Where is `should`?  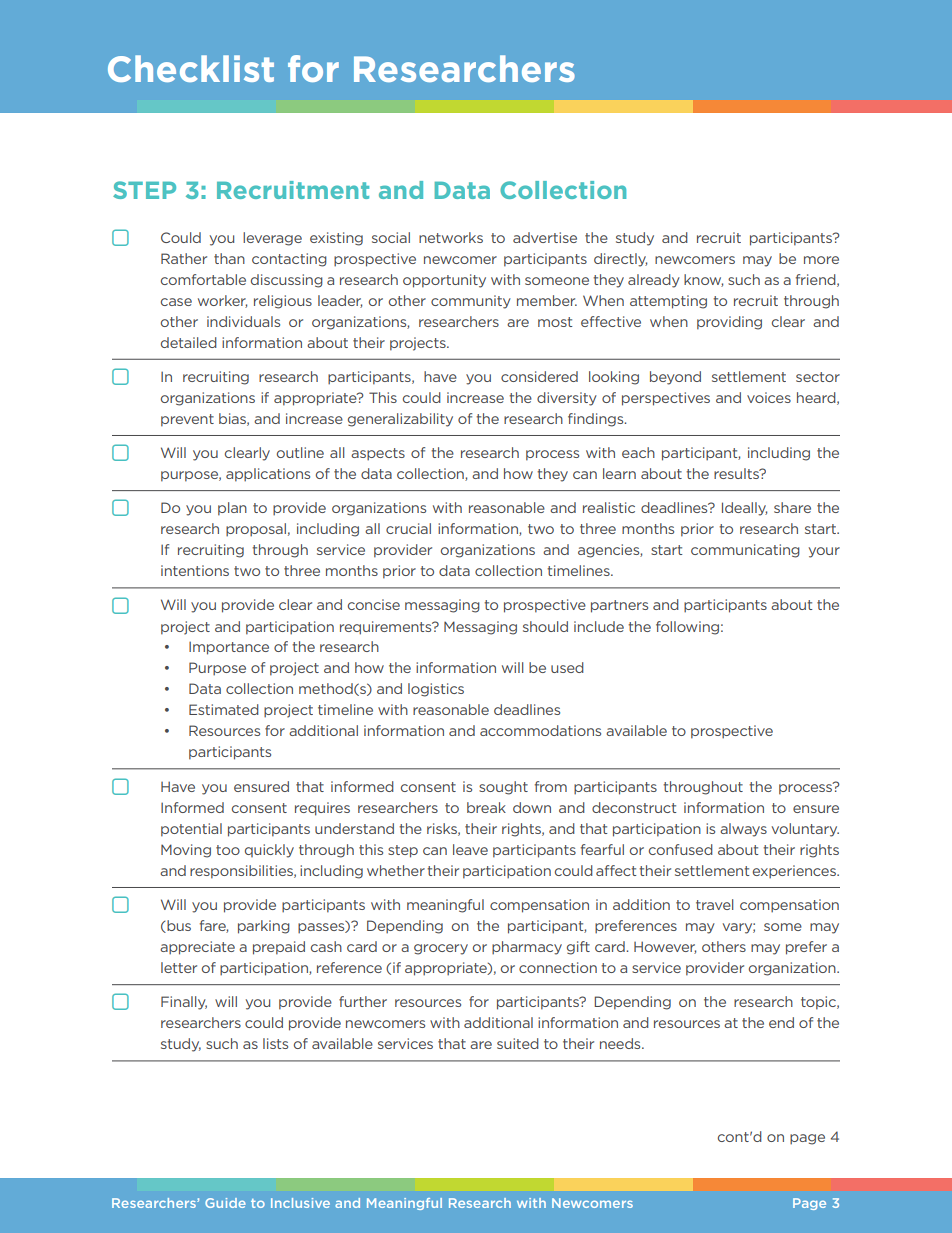
should is located at coordinates (545, 626).
